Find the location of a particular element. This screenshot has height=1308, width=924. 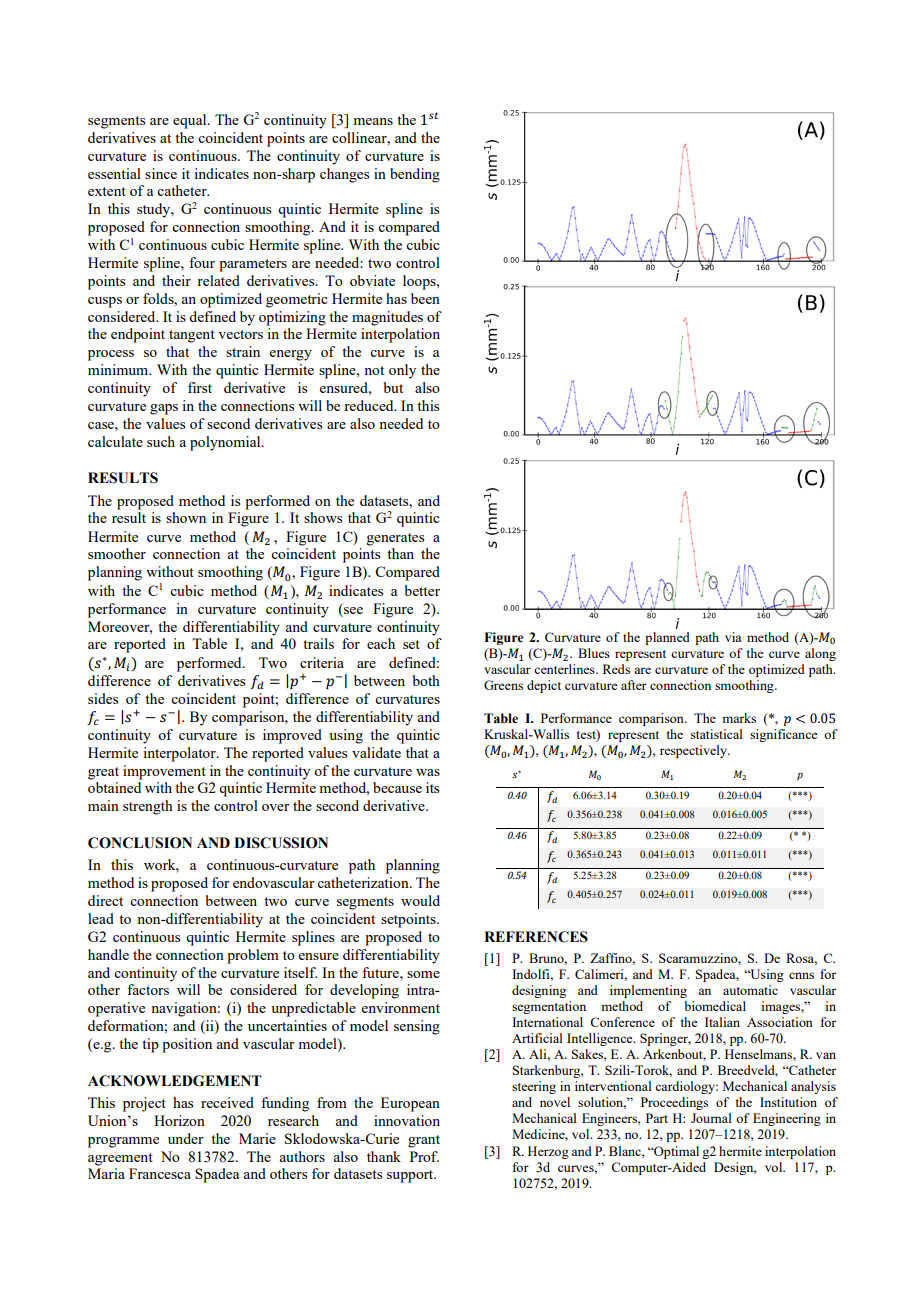

means is located at coordinates (373, 121).
